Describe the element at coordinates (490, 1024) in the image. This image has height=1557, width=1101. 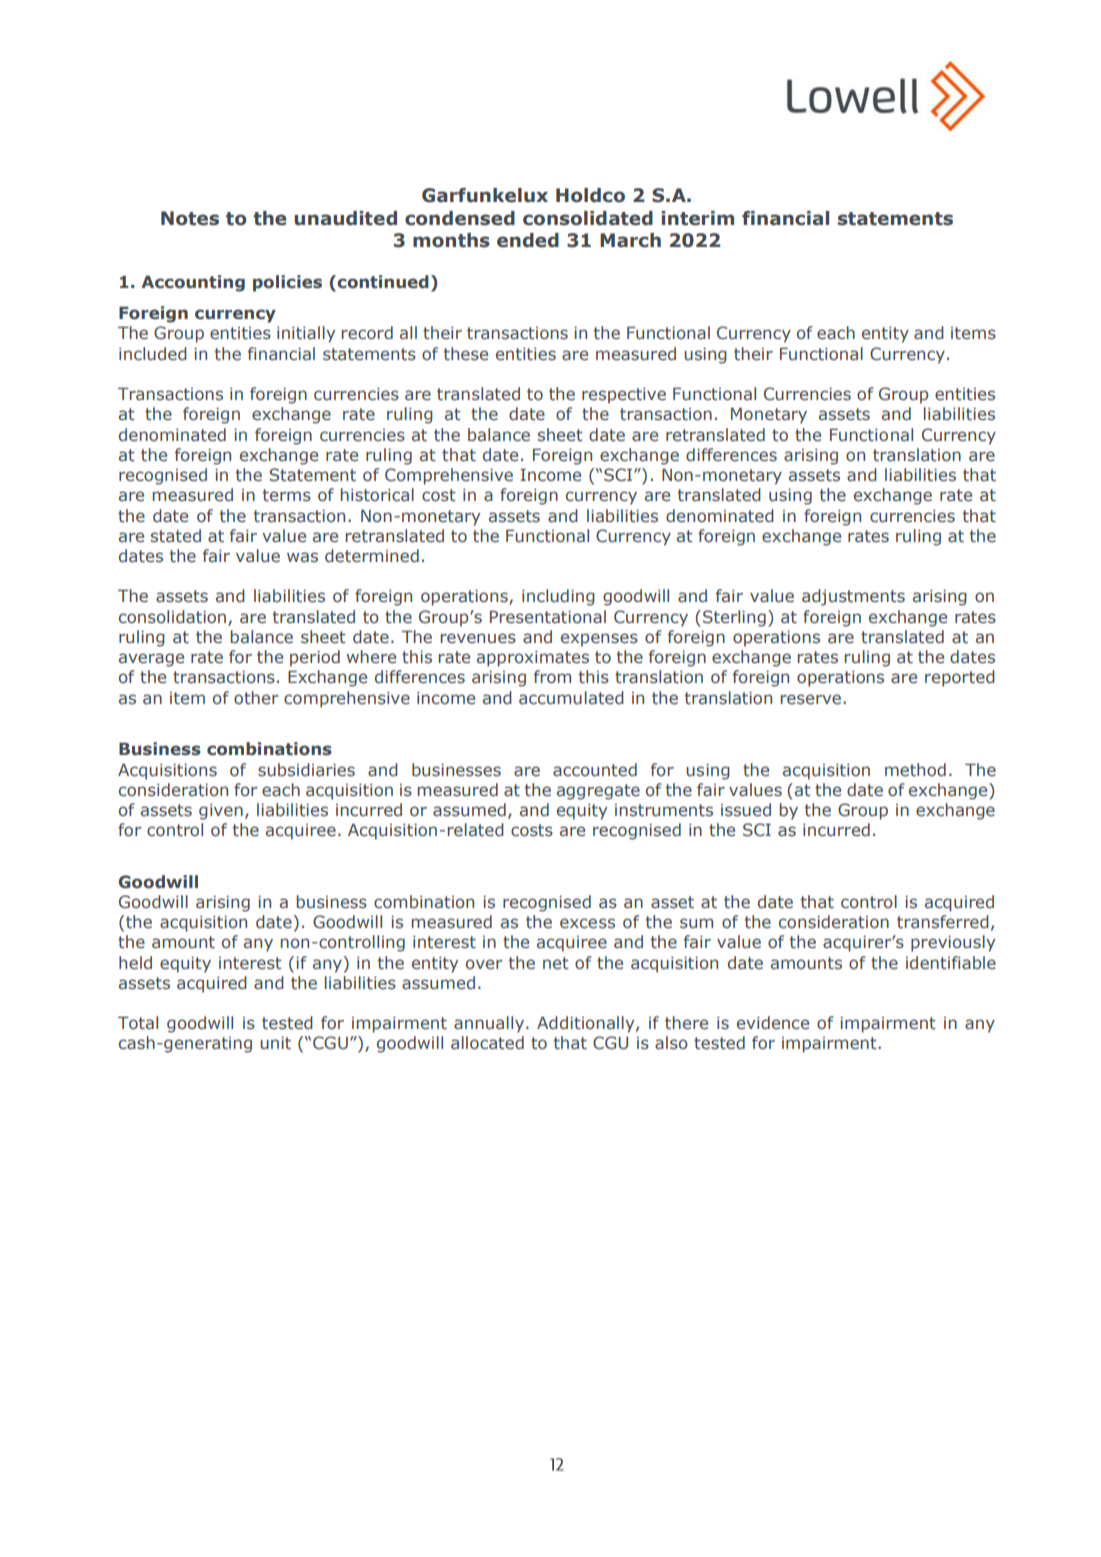
I see `annually` at that location.
